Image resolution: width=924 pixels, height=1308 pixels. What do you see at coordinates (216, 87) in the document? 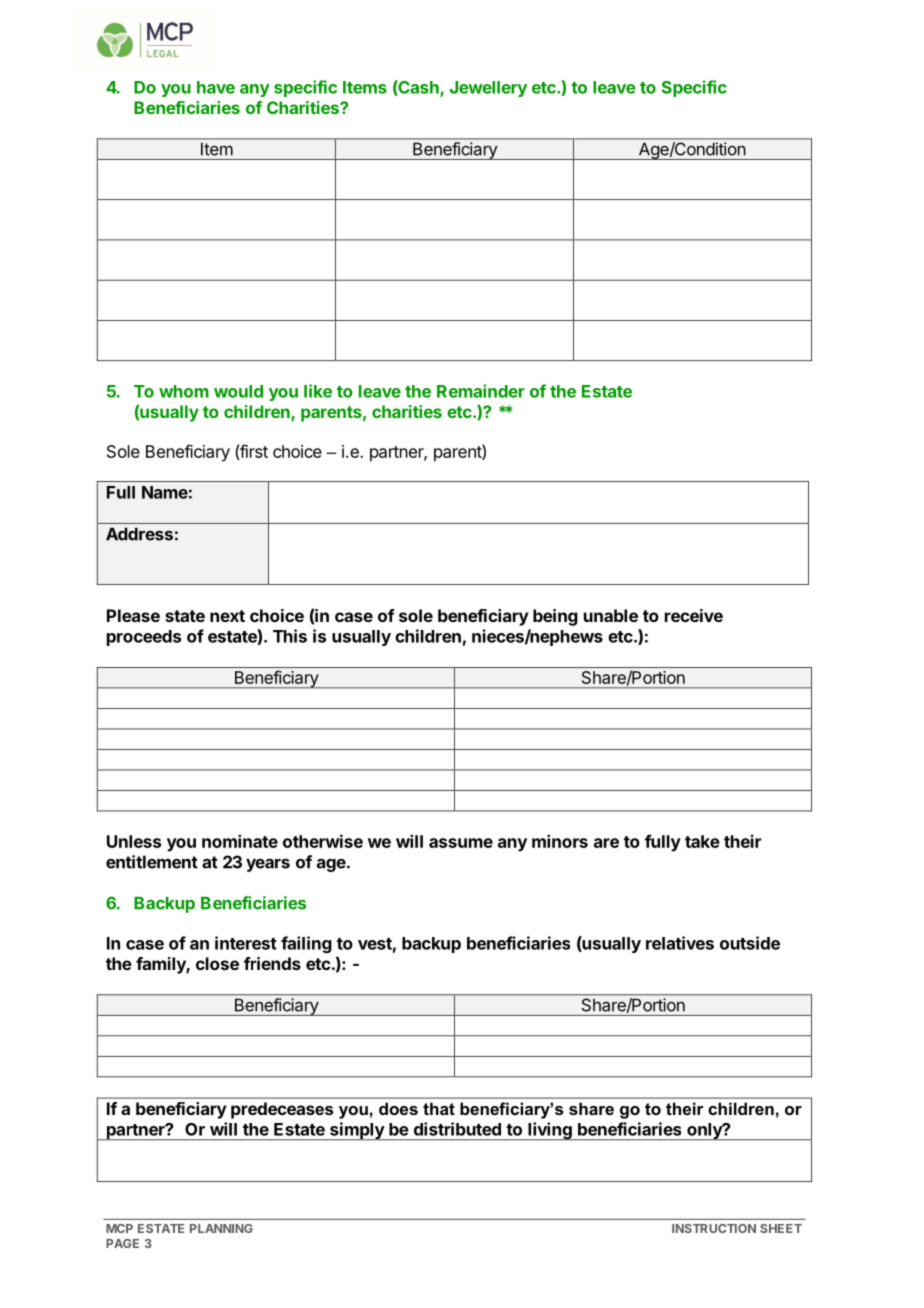
I see `have` at bounding box center [216, 87].
